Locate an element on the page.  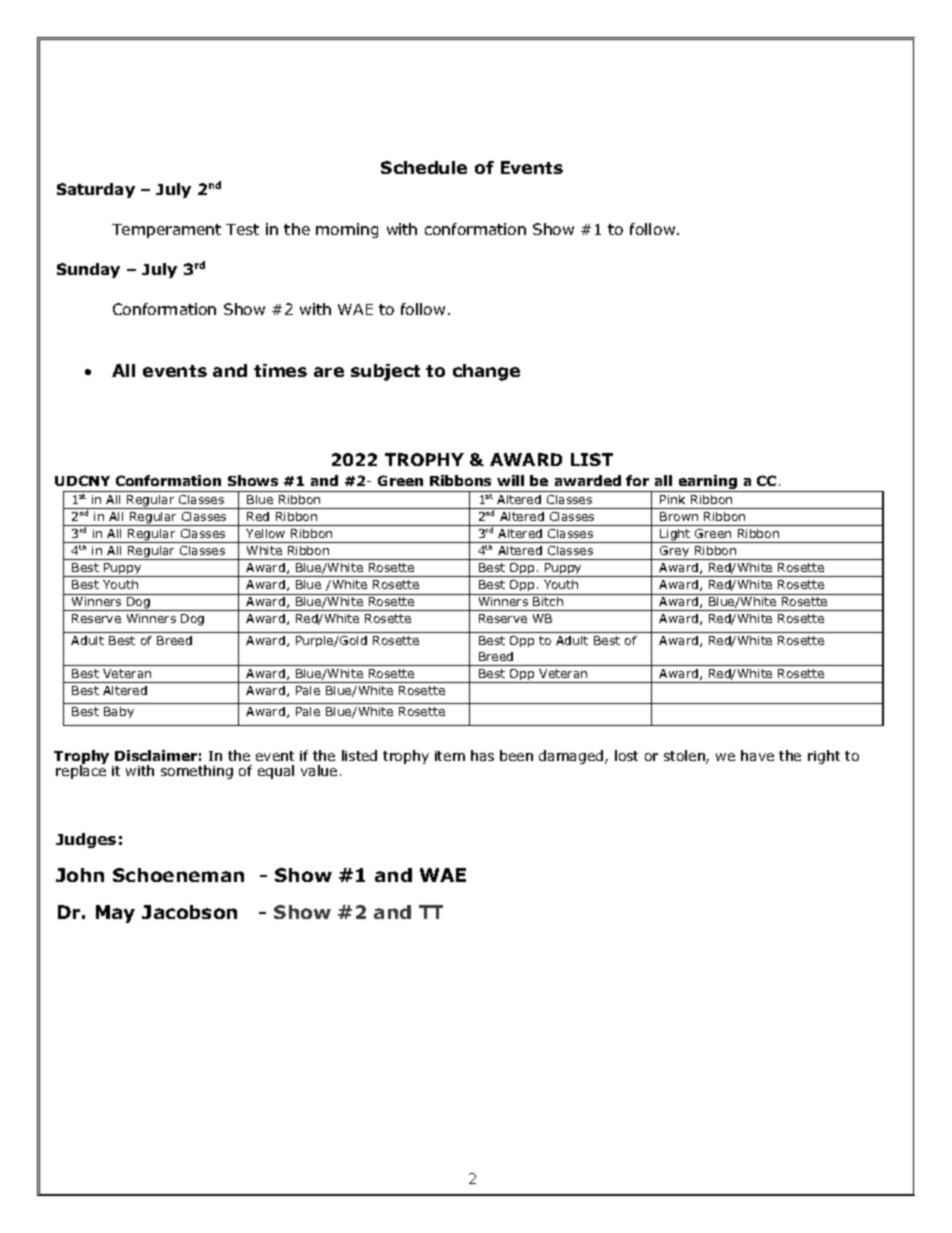
earning is located at coordinates (707, 483).
